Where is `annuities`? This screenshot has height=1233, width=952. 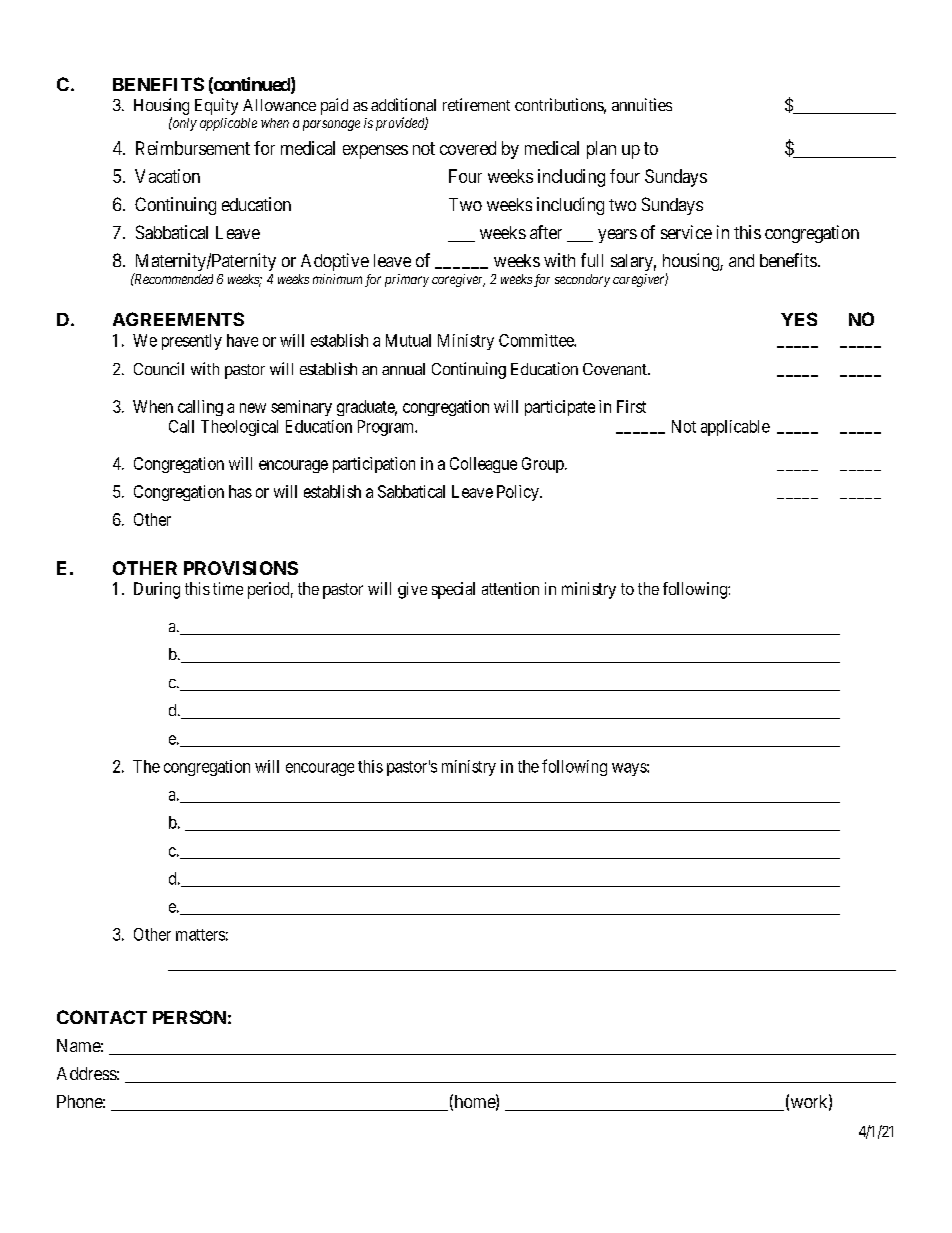
annuities is located at coordinates (642, 104).
